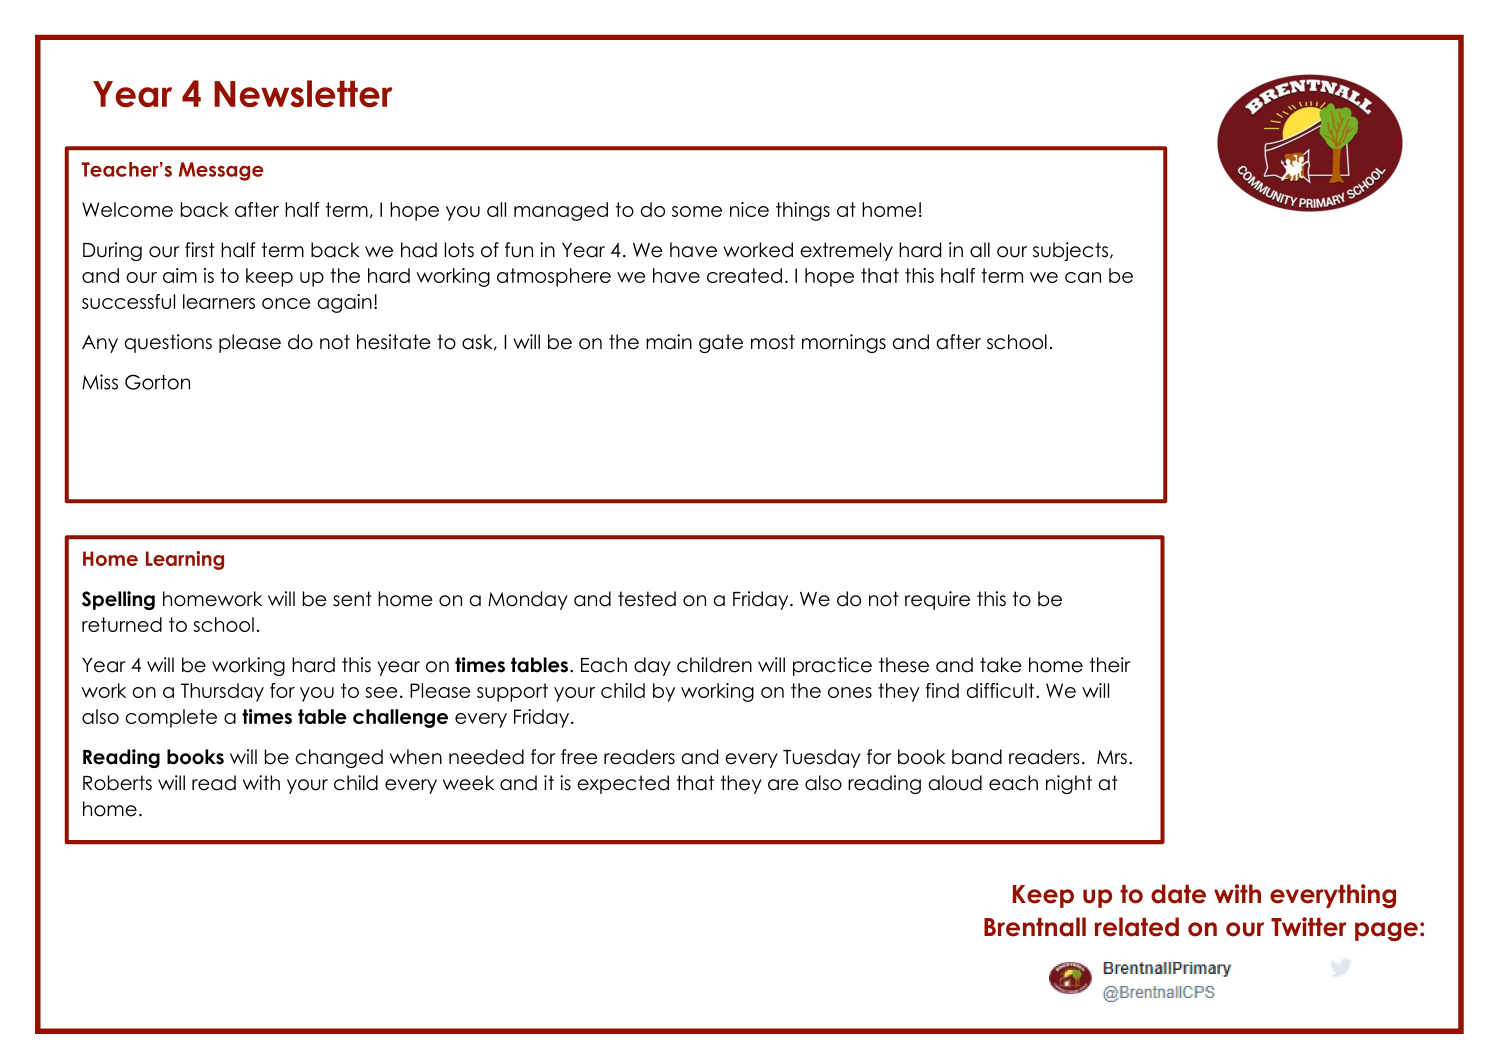 This screenshot has width=1500, height=1061. Describe the element at coordinates (117, 783) in the screenshot. I see `Roberts` at that location.
